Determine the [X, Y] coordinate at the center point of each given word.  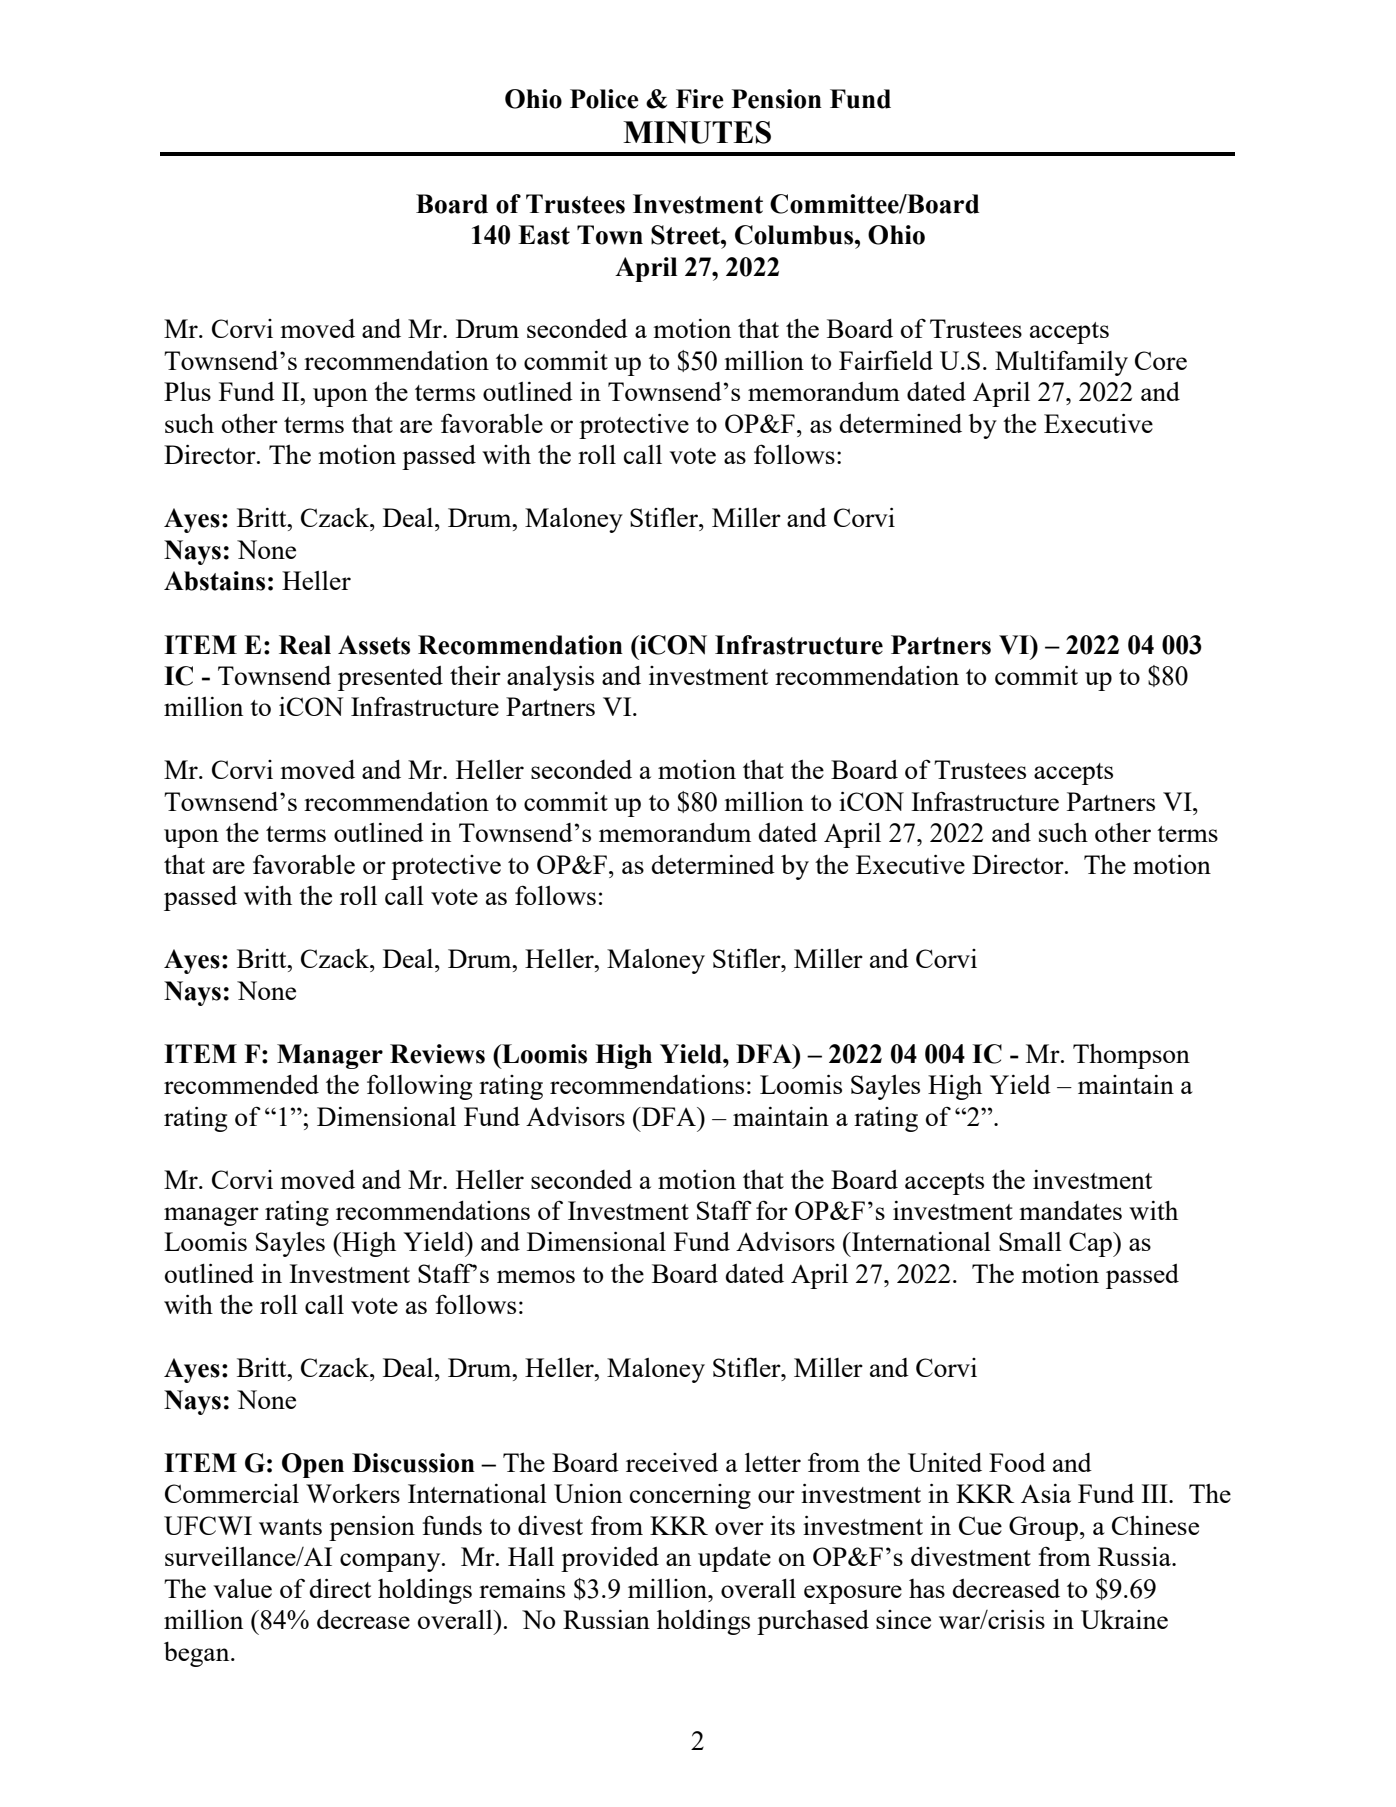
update [734, 1559]
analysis [550, 678]
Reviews [437, 1054]
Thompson [1131, 1056]
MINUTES [697, 132]
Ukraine [1124, 1619]
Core [1161, 360]
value [242, 1588]
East [544, 235]
